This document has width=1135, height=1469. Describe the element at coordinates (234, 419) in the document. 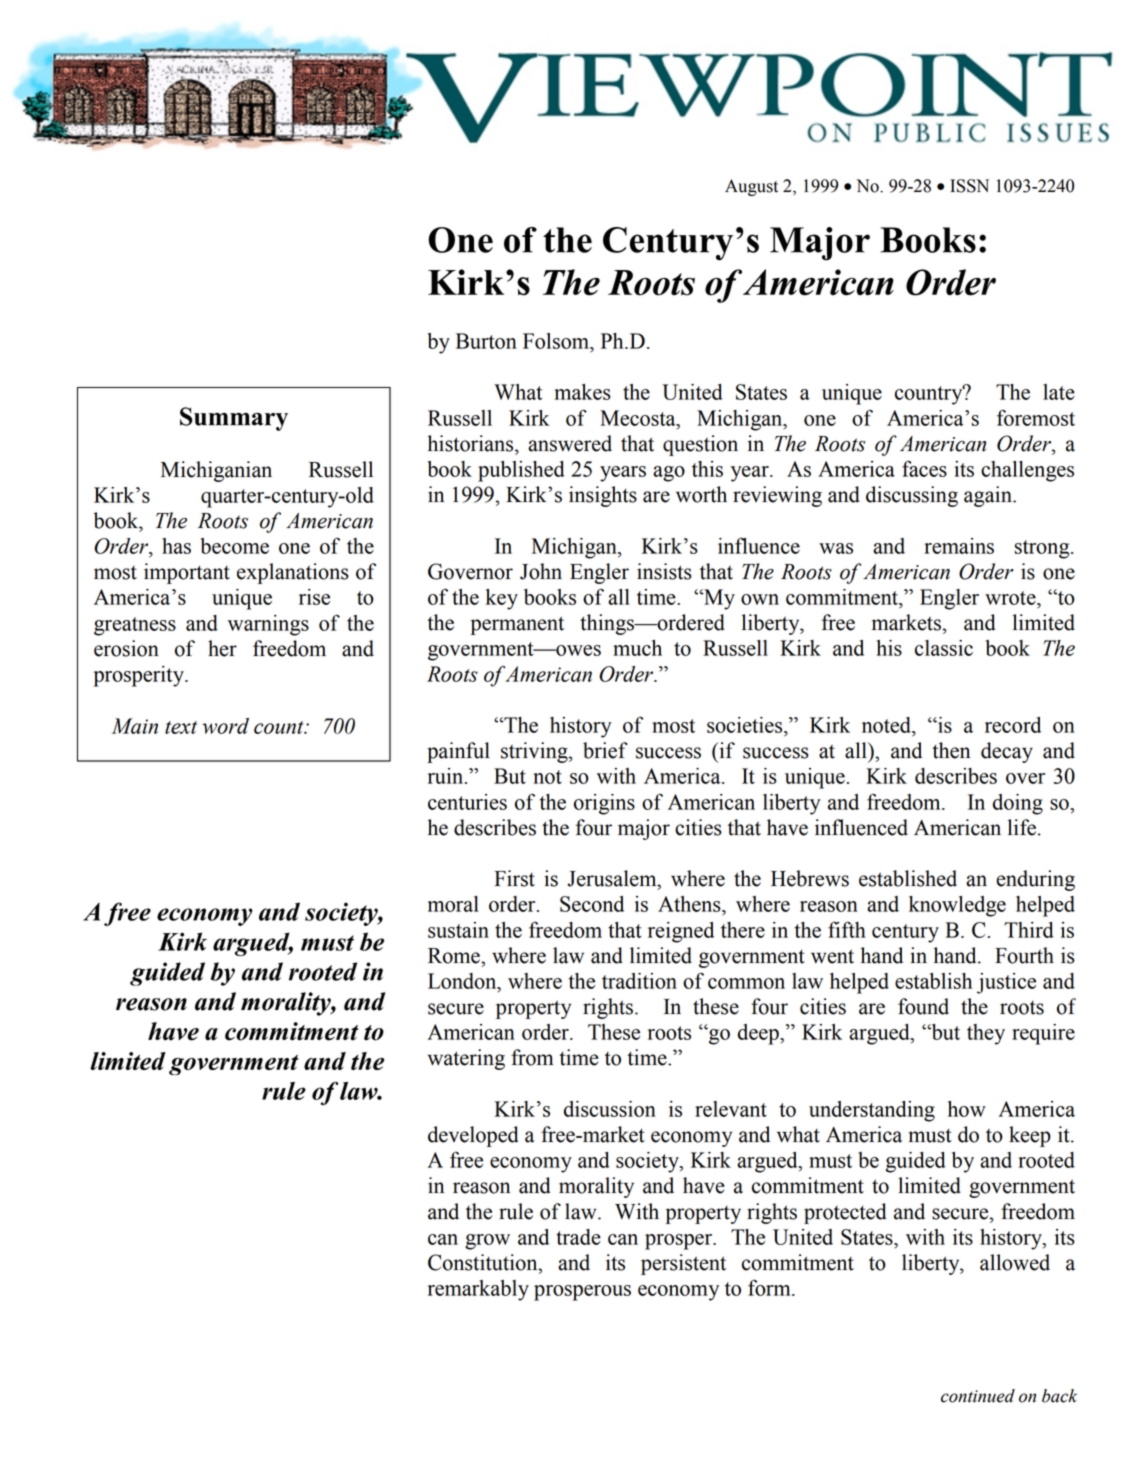

I see `Summary` at that location.
